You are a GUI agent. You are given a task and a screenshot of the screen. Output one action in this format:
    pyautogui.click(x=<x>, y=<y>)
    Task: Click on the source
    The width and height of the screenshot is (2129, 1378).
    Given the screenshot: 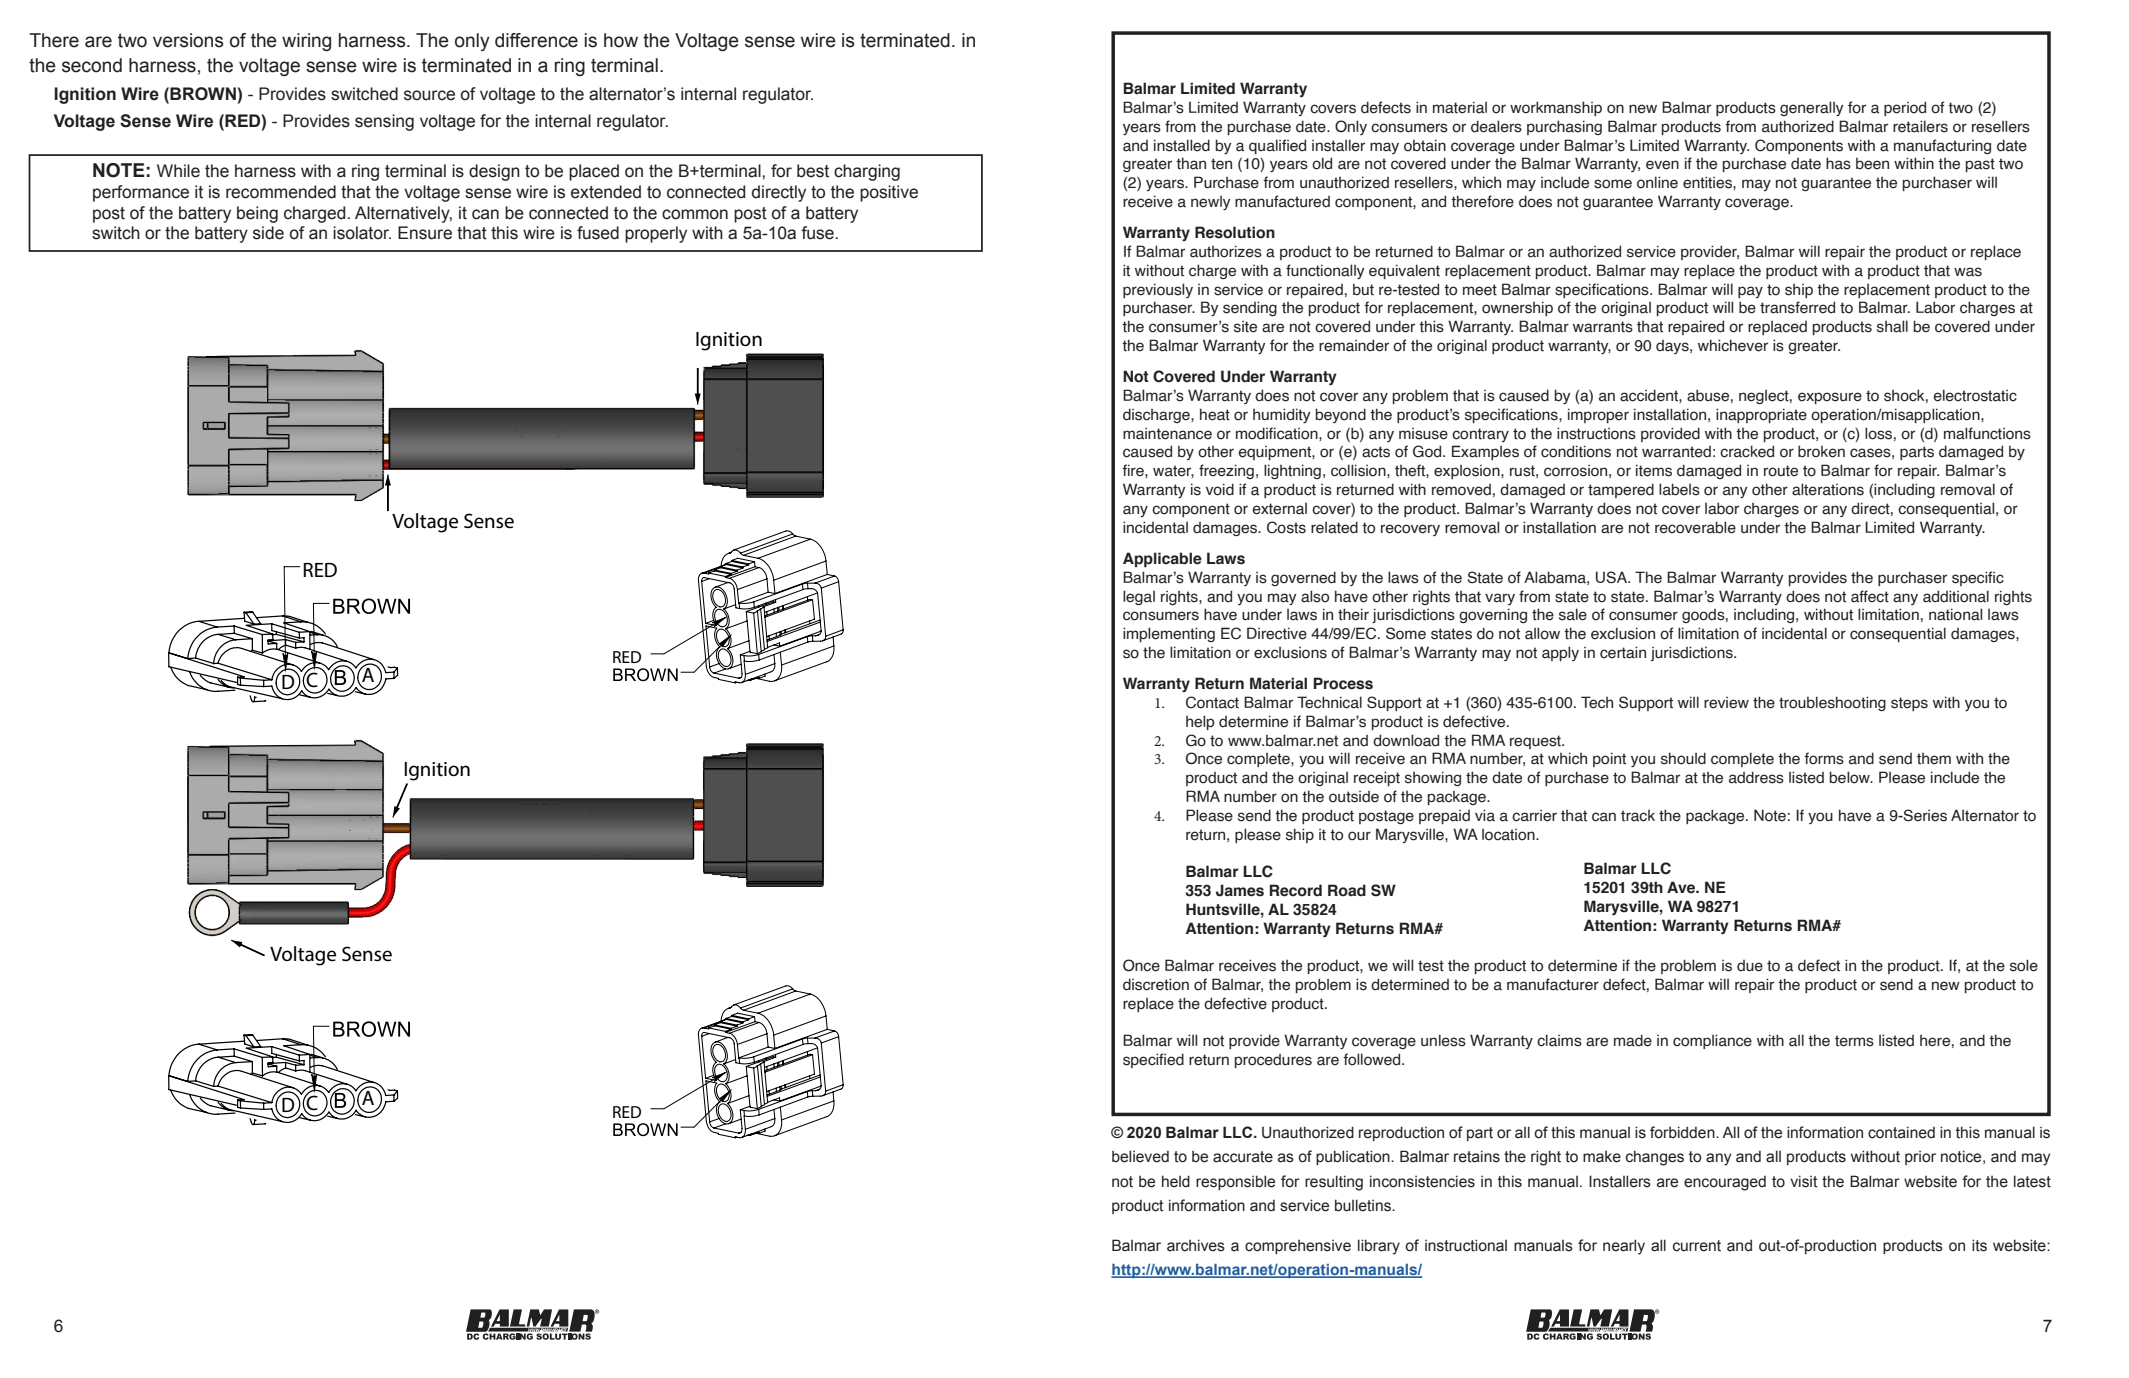 What is the action you would take?
    pyautogui.click(x=429, y=95)
